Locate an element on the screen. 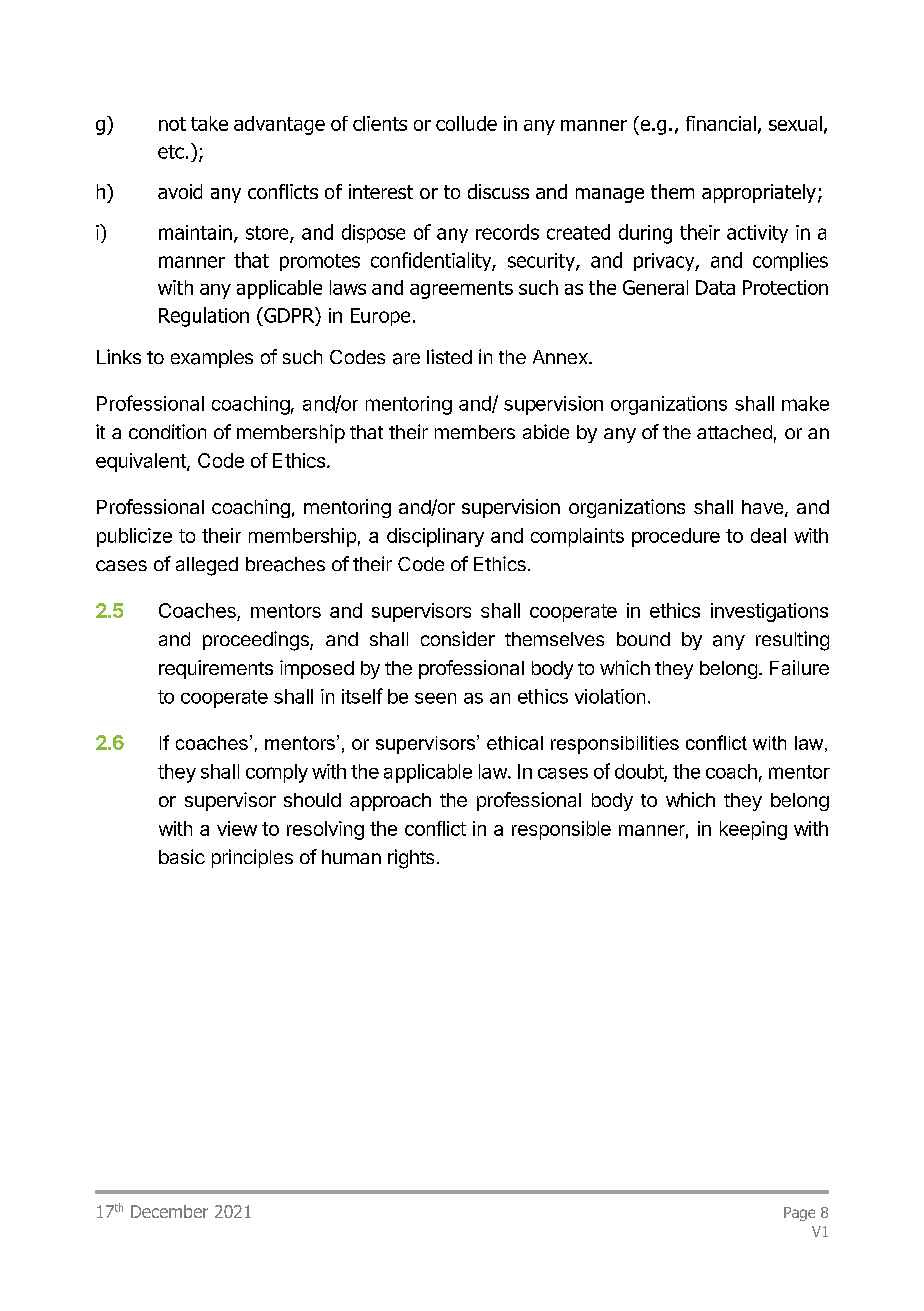  requirements is located at coordinates (216, 669).
